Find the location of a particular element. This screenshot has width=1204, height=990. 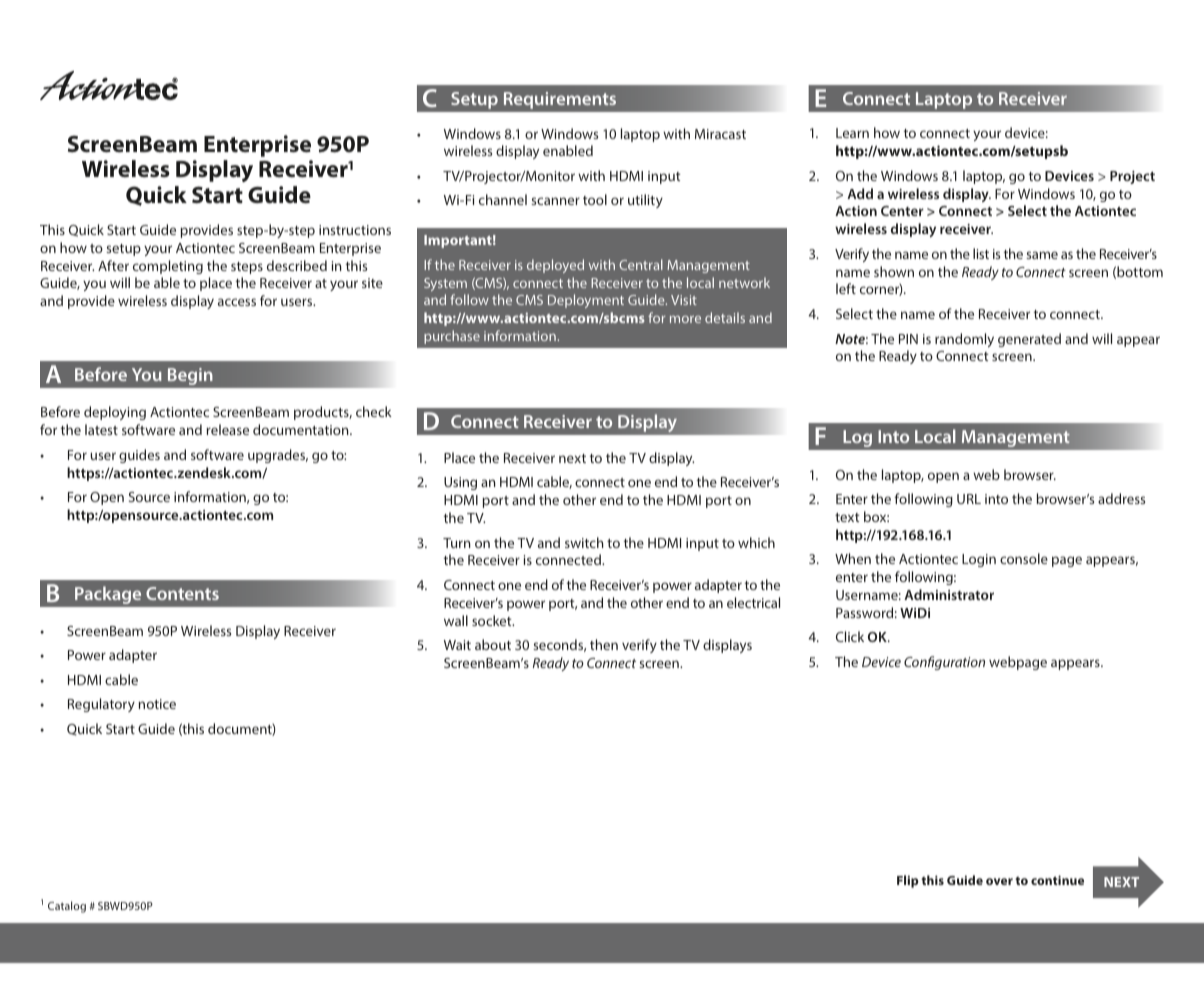

over is located at coordinates (999, 881).
